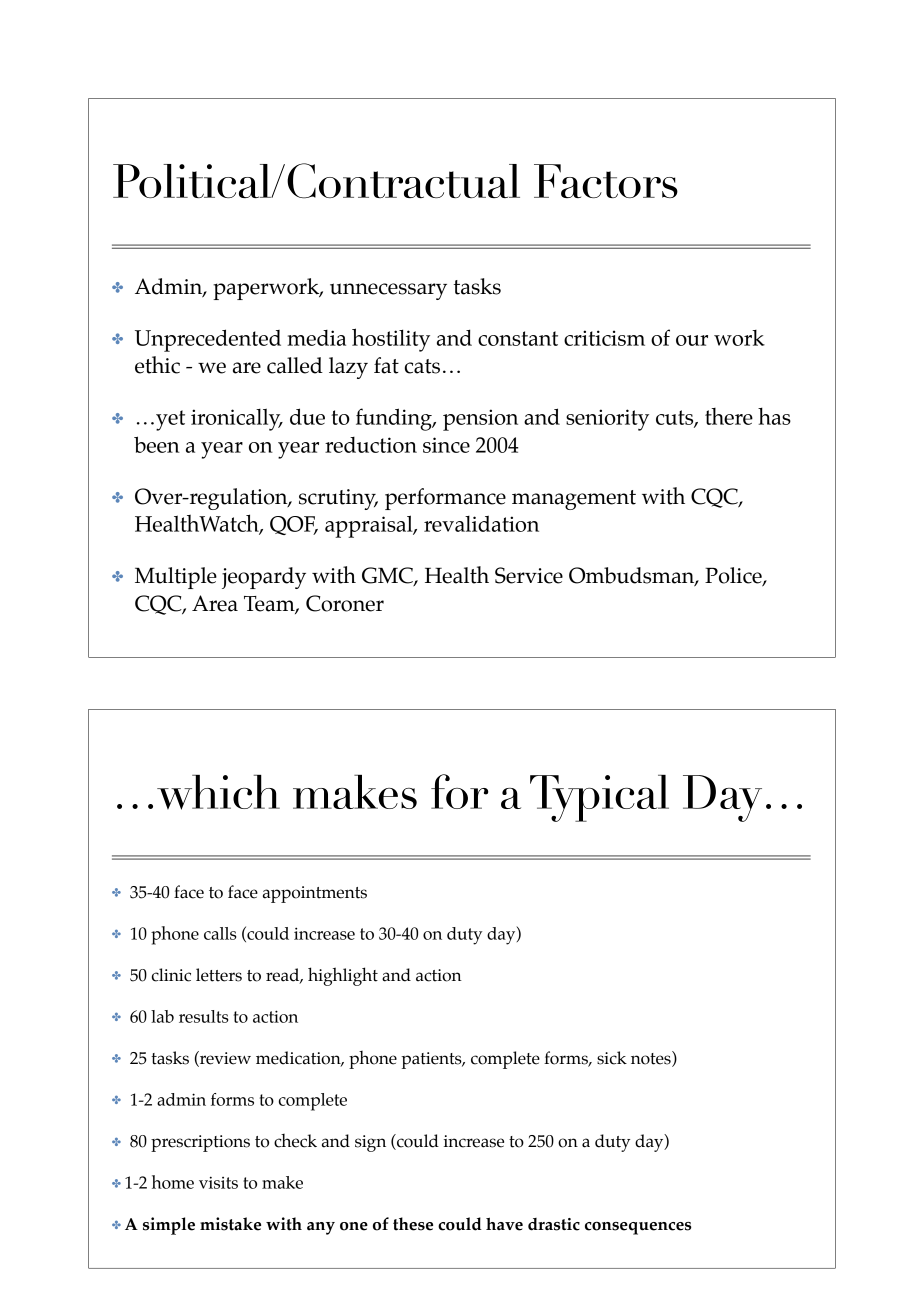 This screenshot has width=924, height=1308. What do you see at coordinates (606, 181) in the screenshot?
I see `Factors` at bounding box center [606, 181].
